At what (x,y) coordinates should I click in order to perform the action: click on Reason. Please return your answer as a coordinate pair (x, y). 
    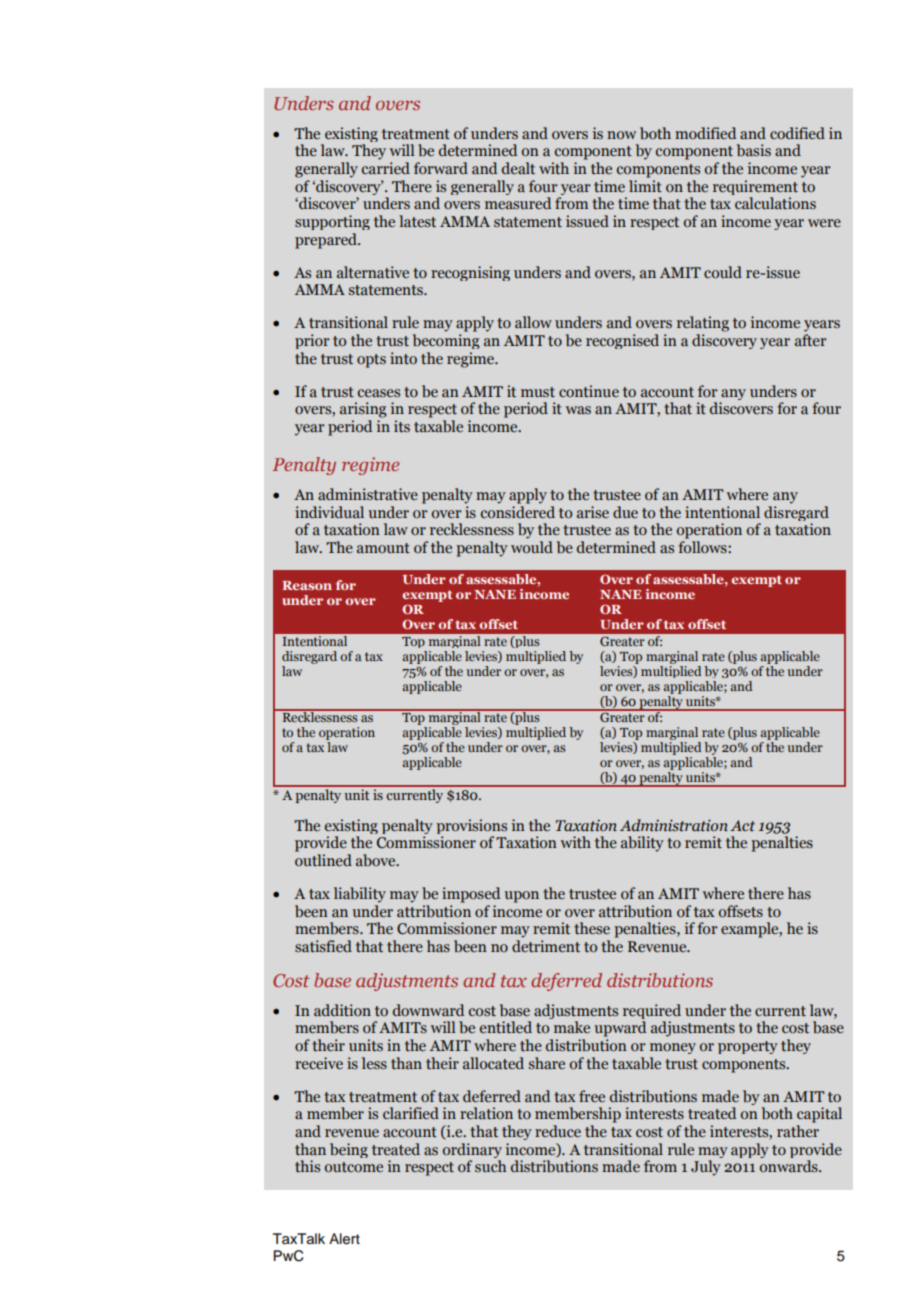
    Looking at the image, I should click on (307, 585).
